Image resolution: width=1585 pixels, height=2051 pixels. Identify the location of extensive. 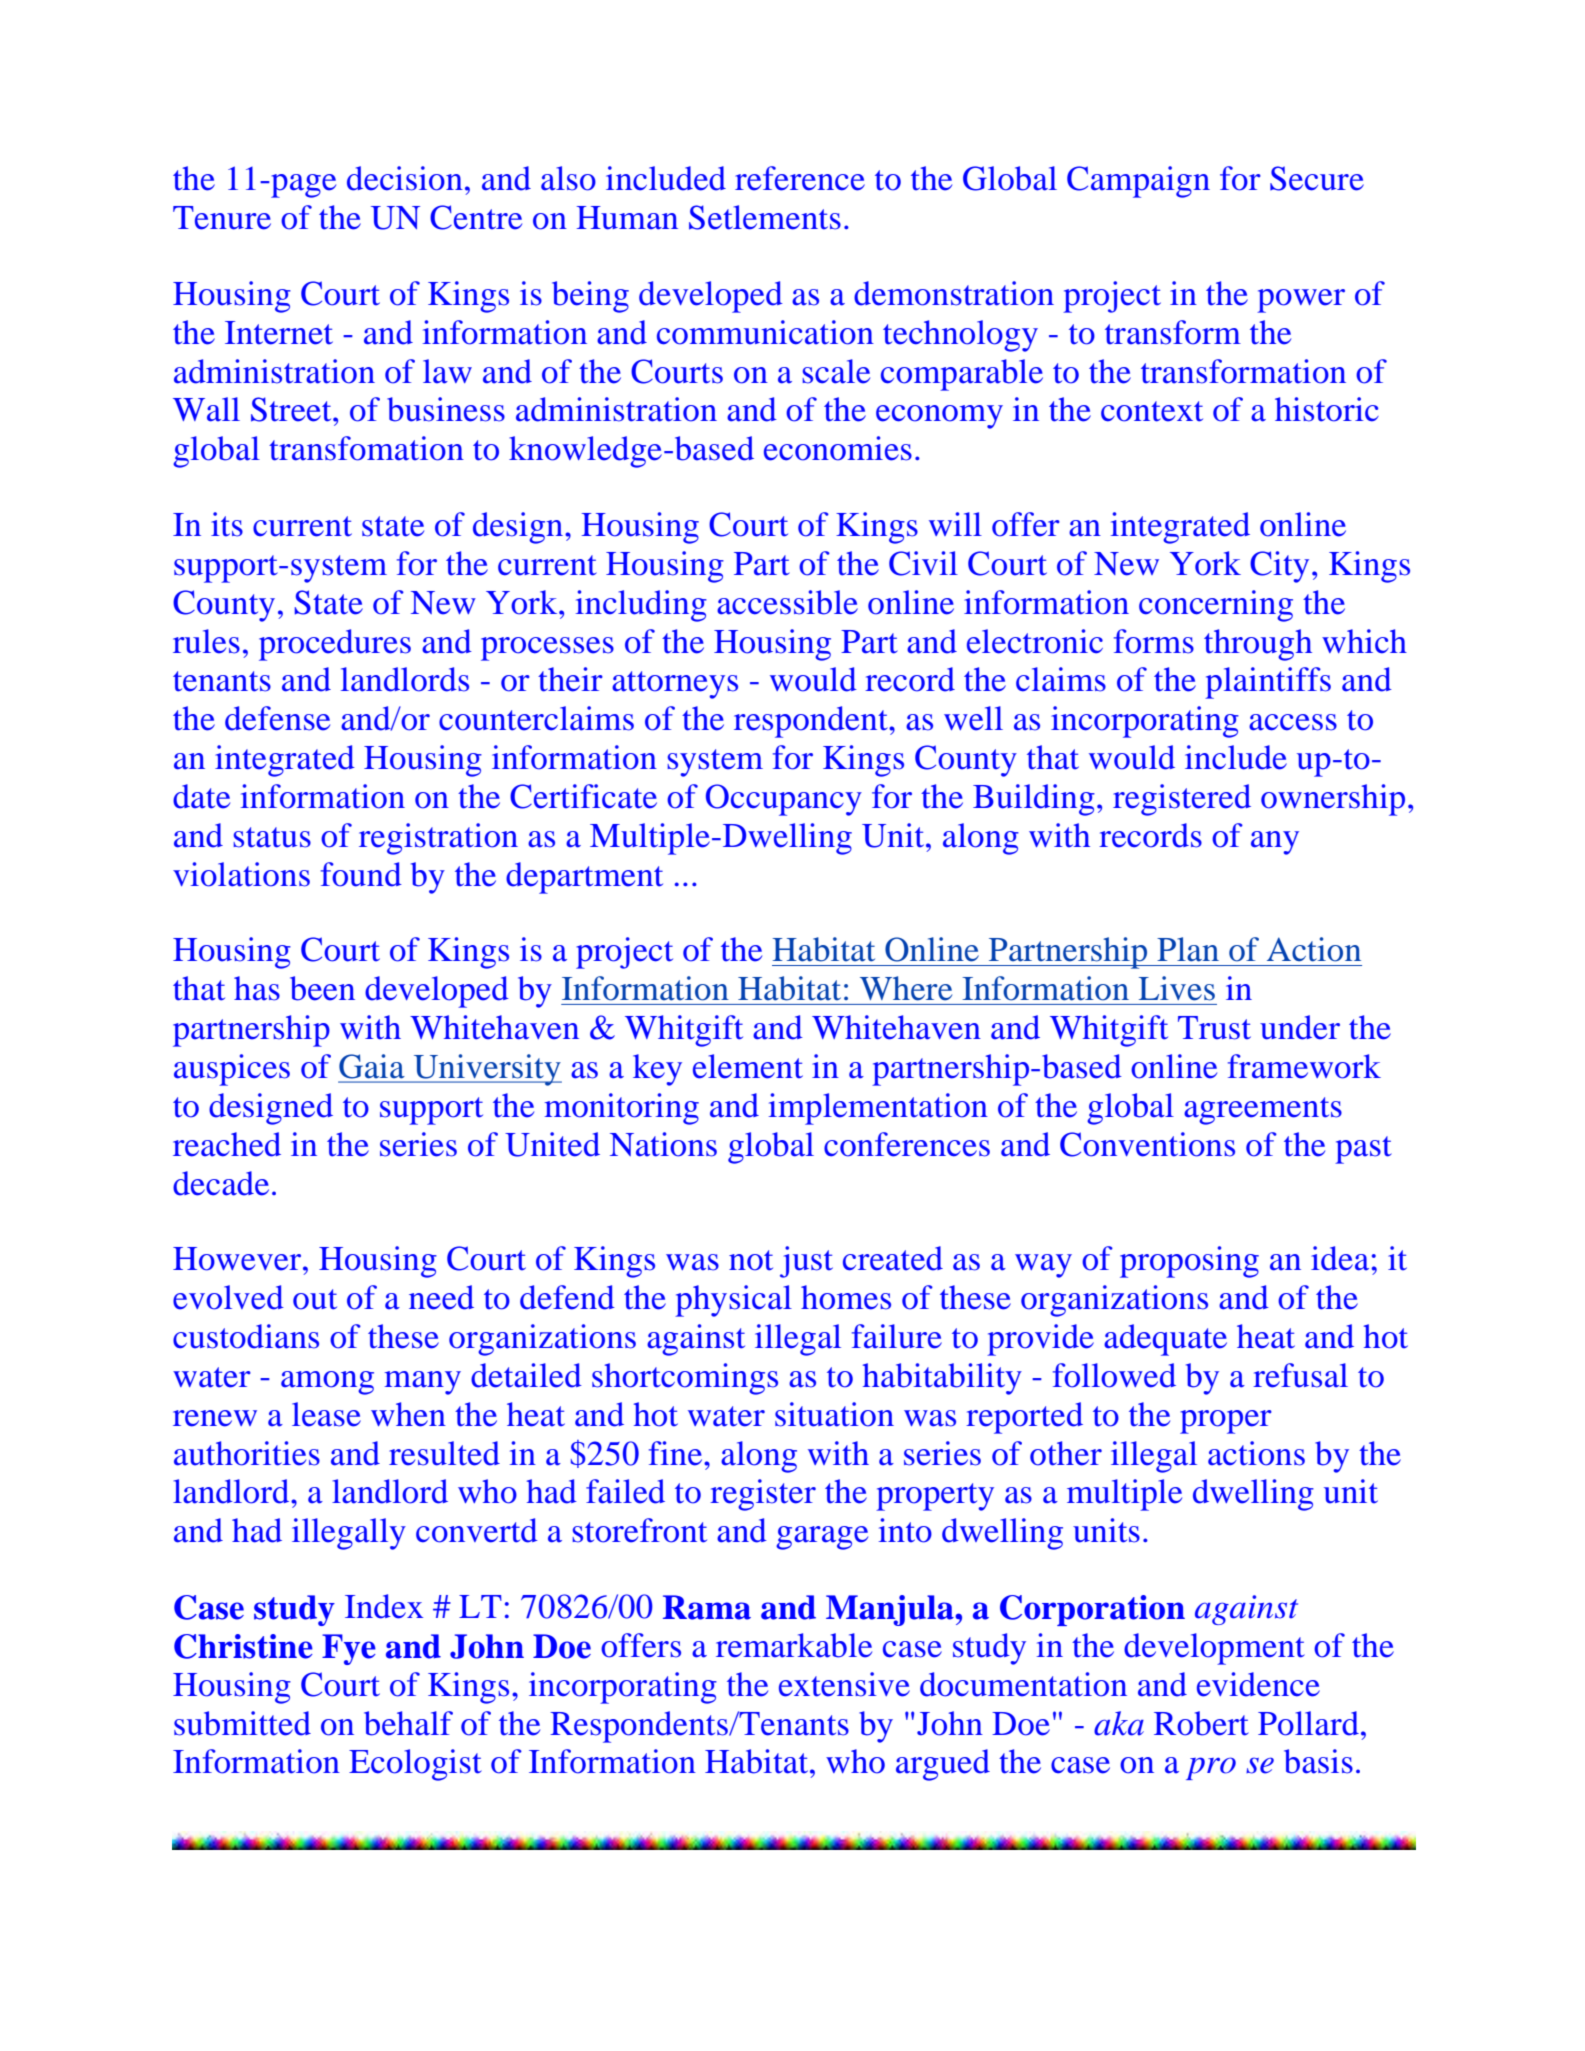
(844, 1684).
